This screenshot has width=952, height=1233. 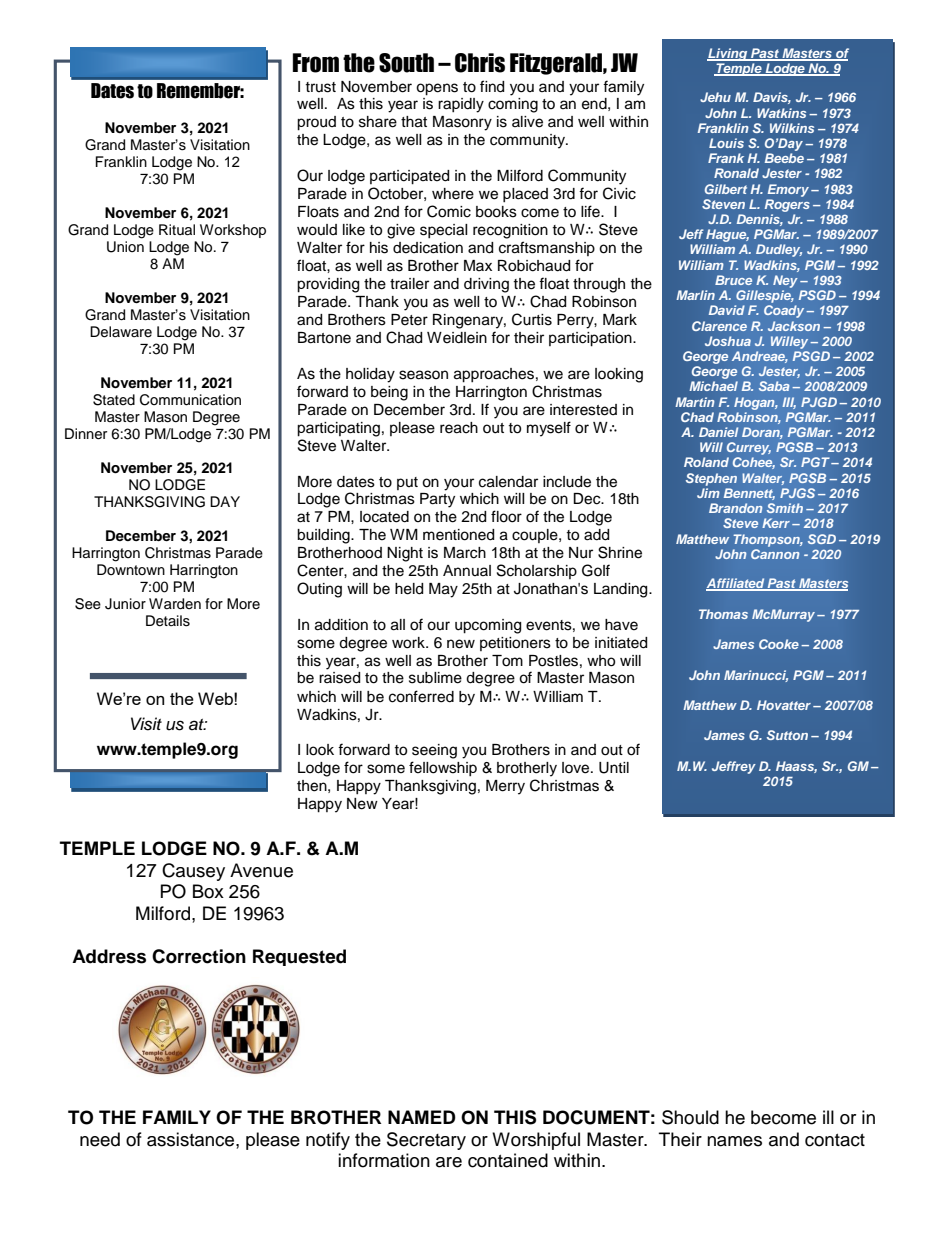 What do you see at coordinates (723, 614) in the screenshot?
I see `Thomas` at bounding box center [723, 614].
